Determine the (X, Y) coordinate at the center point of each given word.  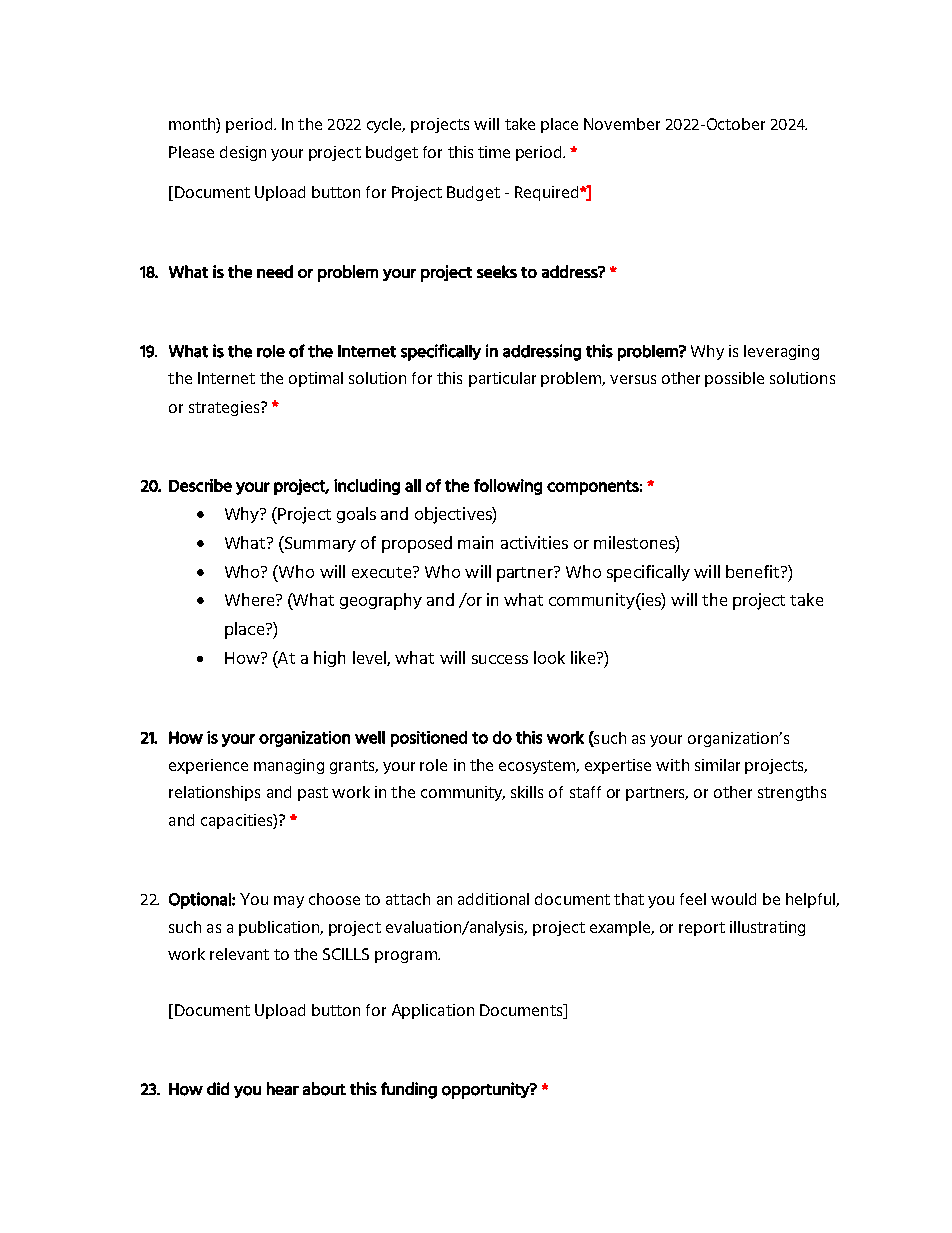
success (500, 659)
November (622, 124)
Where (251, 599)
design (243, 153)
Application (433, 1011)
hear (283, 1088)
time (494, 152)
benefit (754, 571)
